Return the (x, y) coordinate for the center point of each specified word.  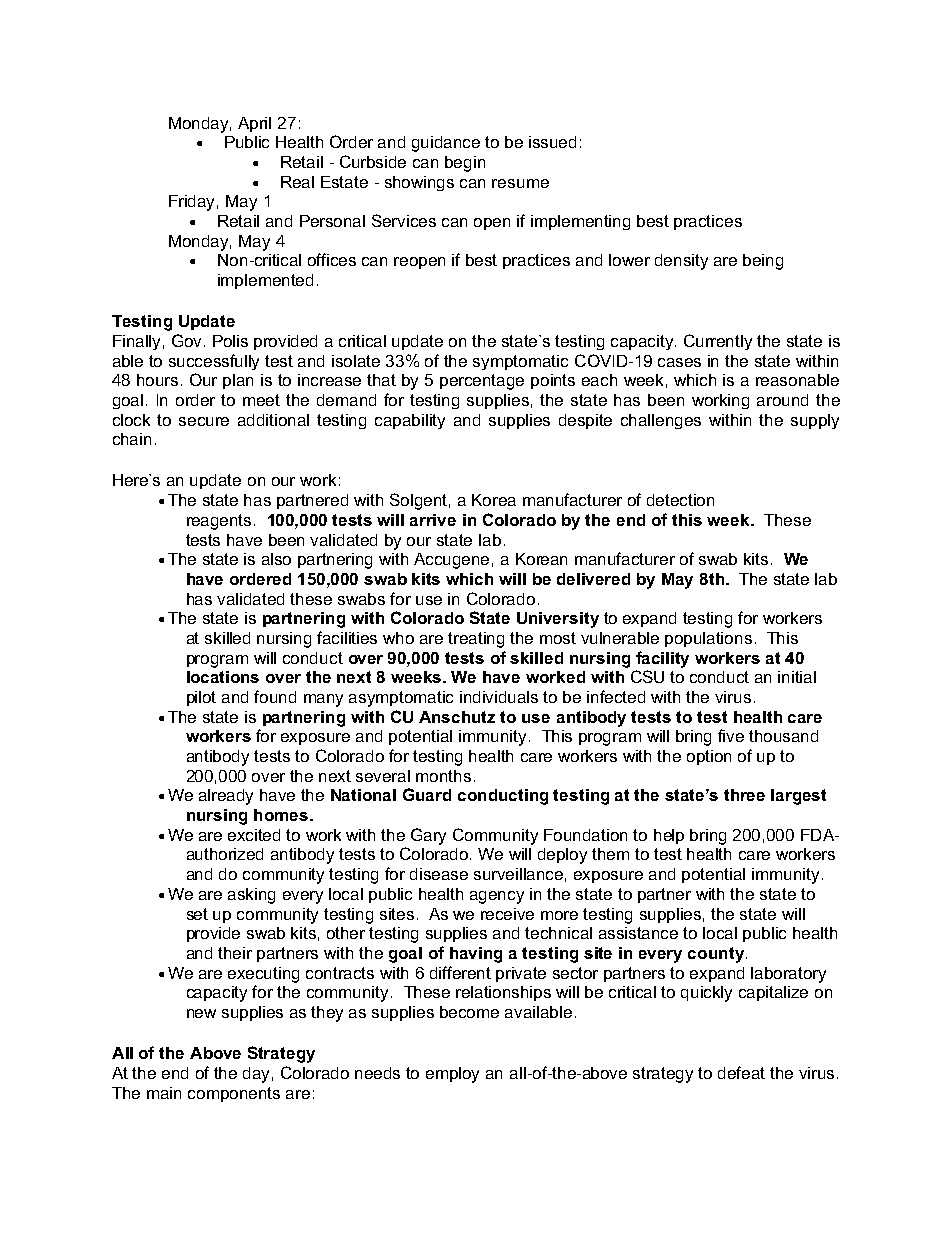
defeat (741, 1072)
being (763, 262)
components (234, 1094)
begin (465, 164)
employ (452, 1075)
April (254, 124)
